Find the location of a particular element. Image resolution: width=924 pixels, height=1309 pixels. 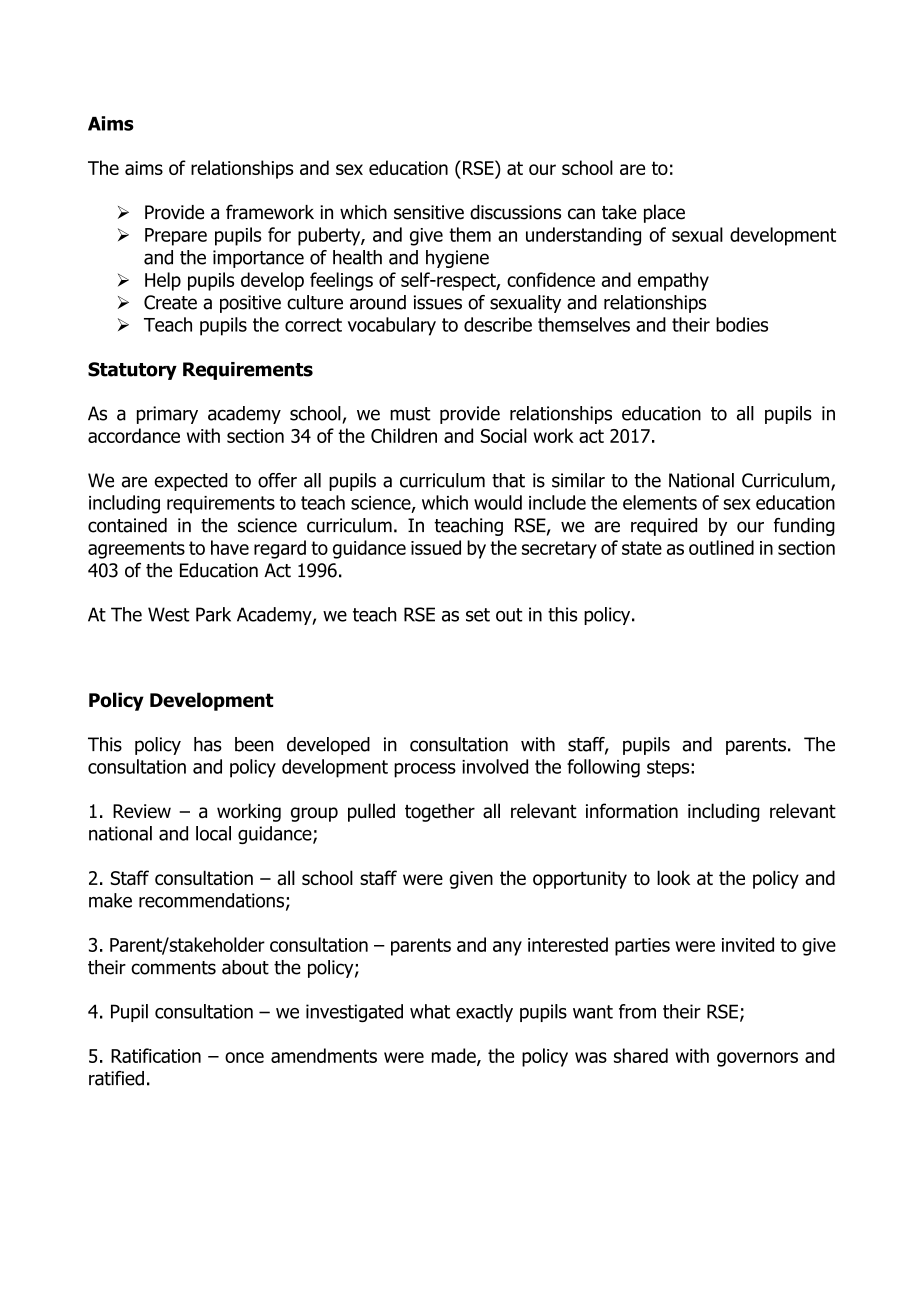

outlined is located at coordinates (721, 547).
